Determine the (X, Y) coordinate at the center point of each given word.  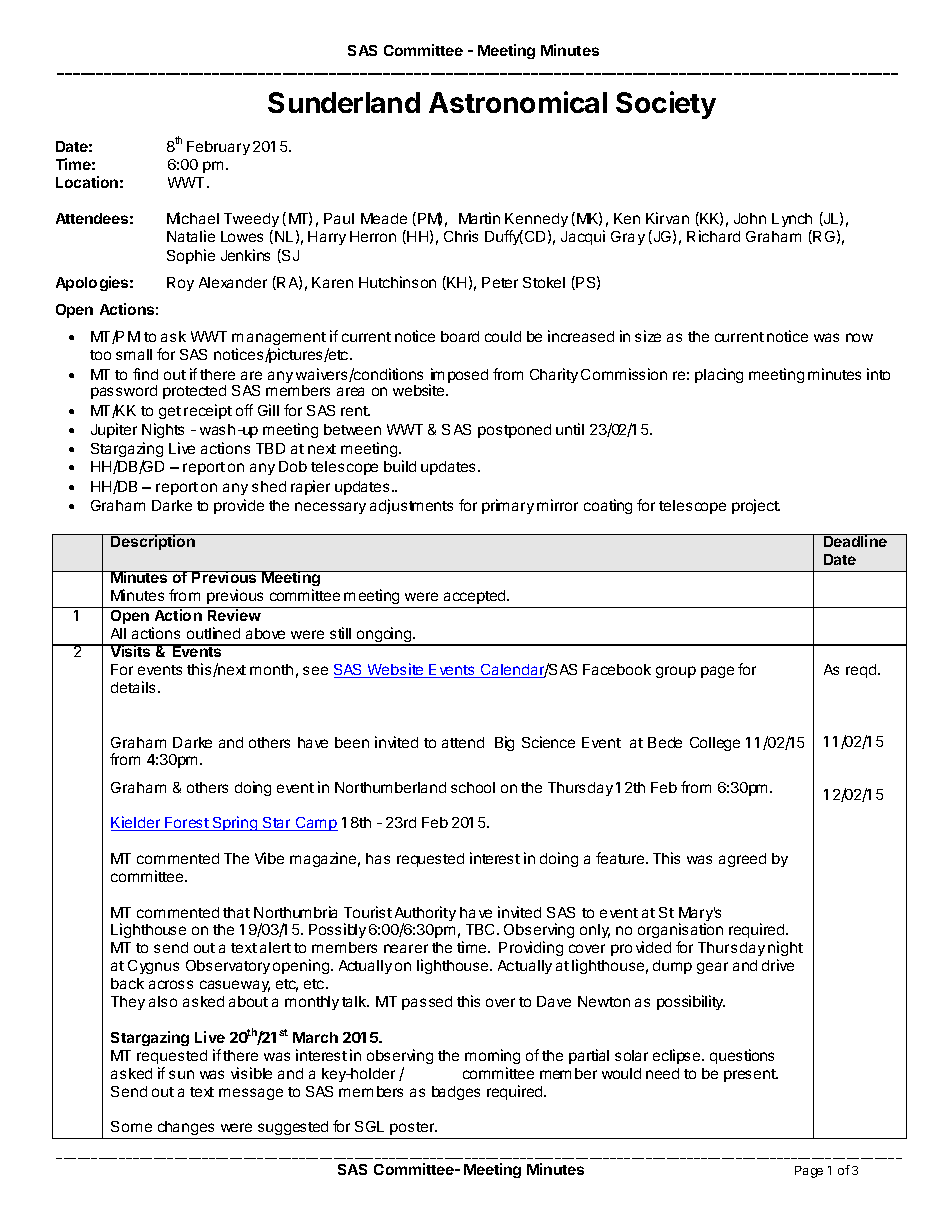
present (751, 1075)
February (218, 148)
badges (456, 1093)
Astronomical (518, 102)
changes (186, 1130)
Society (666, 105)
